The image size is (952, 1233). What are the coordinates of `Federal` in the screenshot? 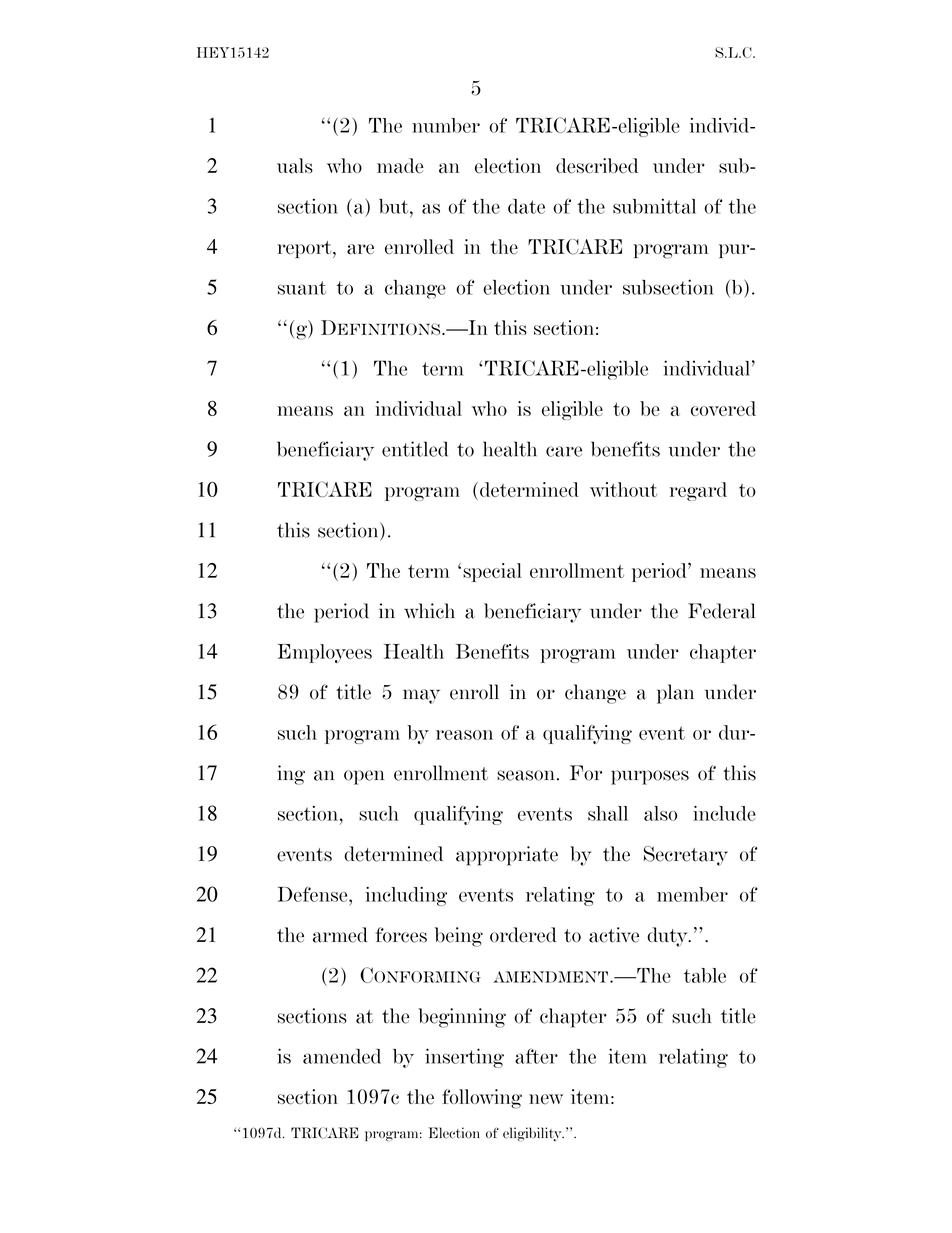 It's located at (721, 611).
